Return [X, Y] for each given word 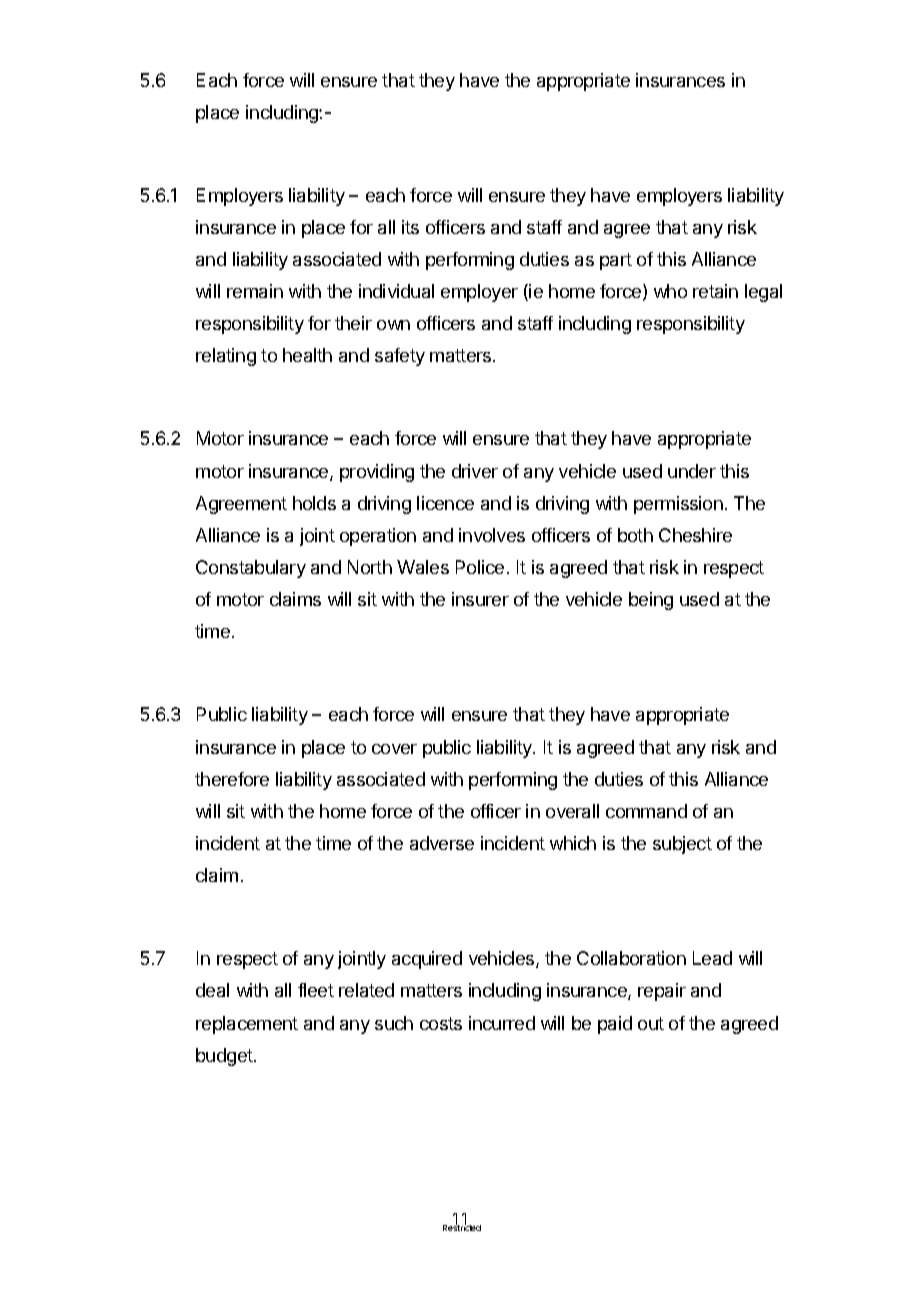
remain [255, 291]
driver [475, 471]
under [692, 471]
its [410, 227]
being [651, 601]
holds [314, 503]
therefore [232, 779]
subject [682, 845]
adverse [442, 843]
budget [225, 1057]
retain [715, 291]
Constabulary [251, 569]
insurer [480, 599]
